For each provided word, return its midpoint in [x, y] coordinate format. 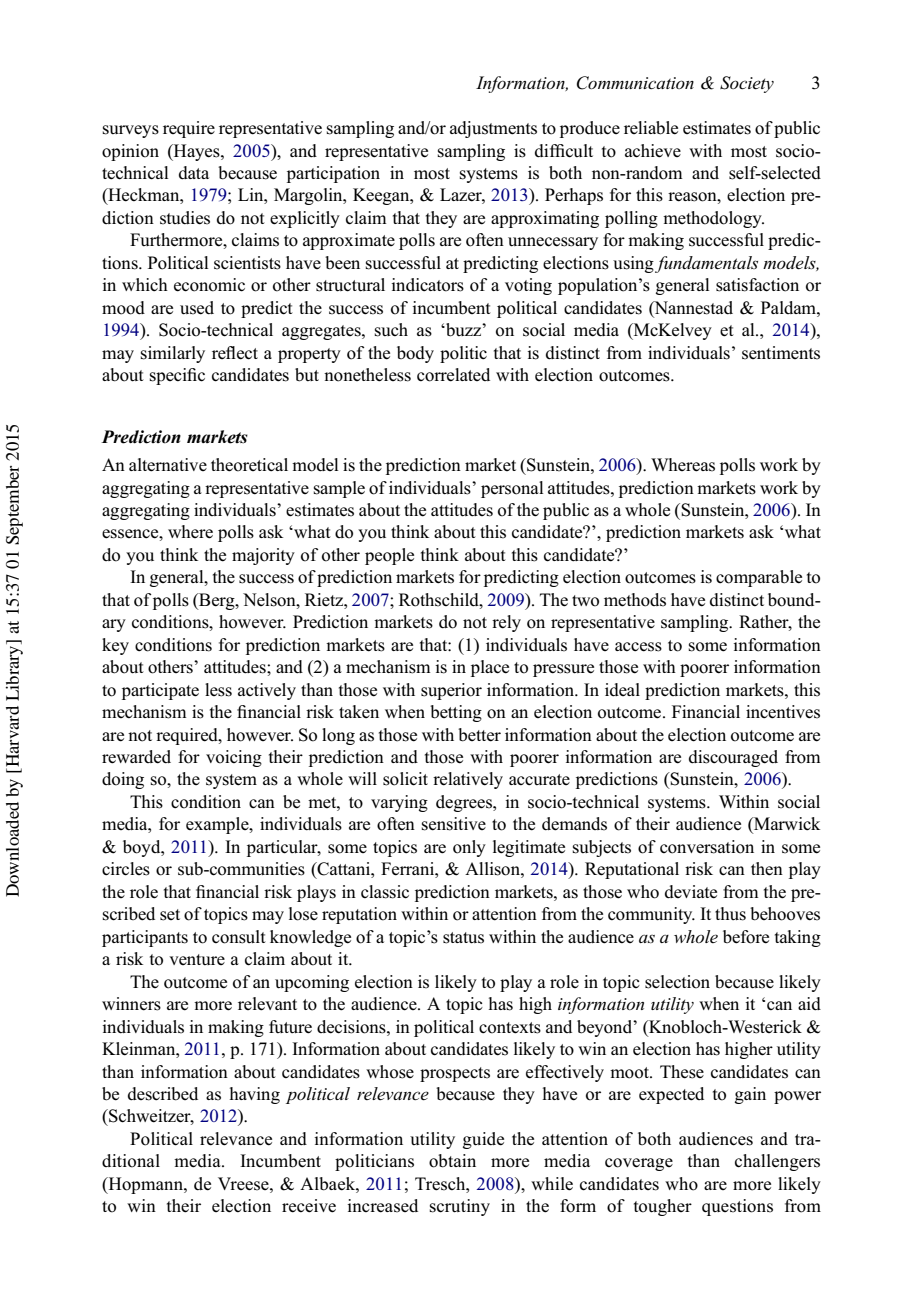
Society [747, 84]
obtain [452, 1161]
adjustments [493, 129]
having [255, 1095]
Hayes [197, 152]
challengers [777, 1162]
